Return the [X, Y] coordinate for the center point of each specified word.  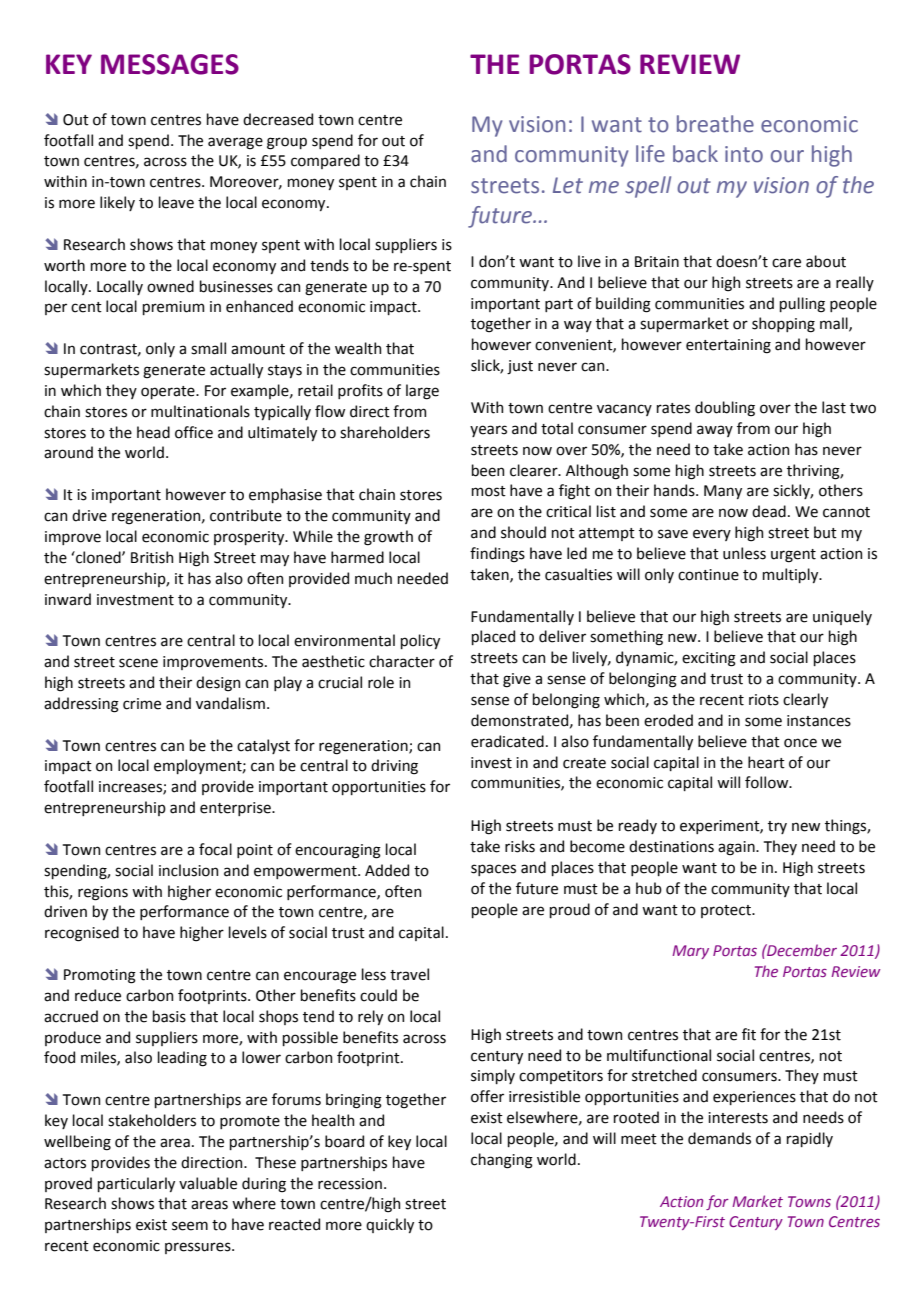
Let [568, 185]
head [153, 432]
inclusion [188, 870]
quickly [390, 1225]
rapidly [810, 1139]
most [489, 491]
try [777, 827]
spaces [493, 870]
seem [190, 1226]
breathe [715, 124]
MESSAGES [170, 64]
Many [723, 492]
